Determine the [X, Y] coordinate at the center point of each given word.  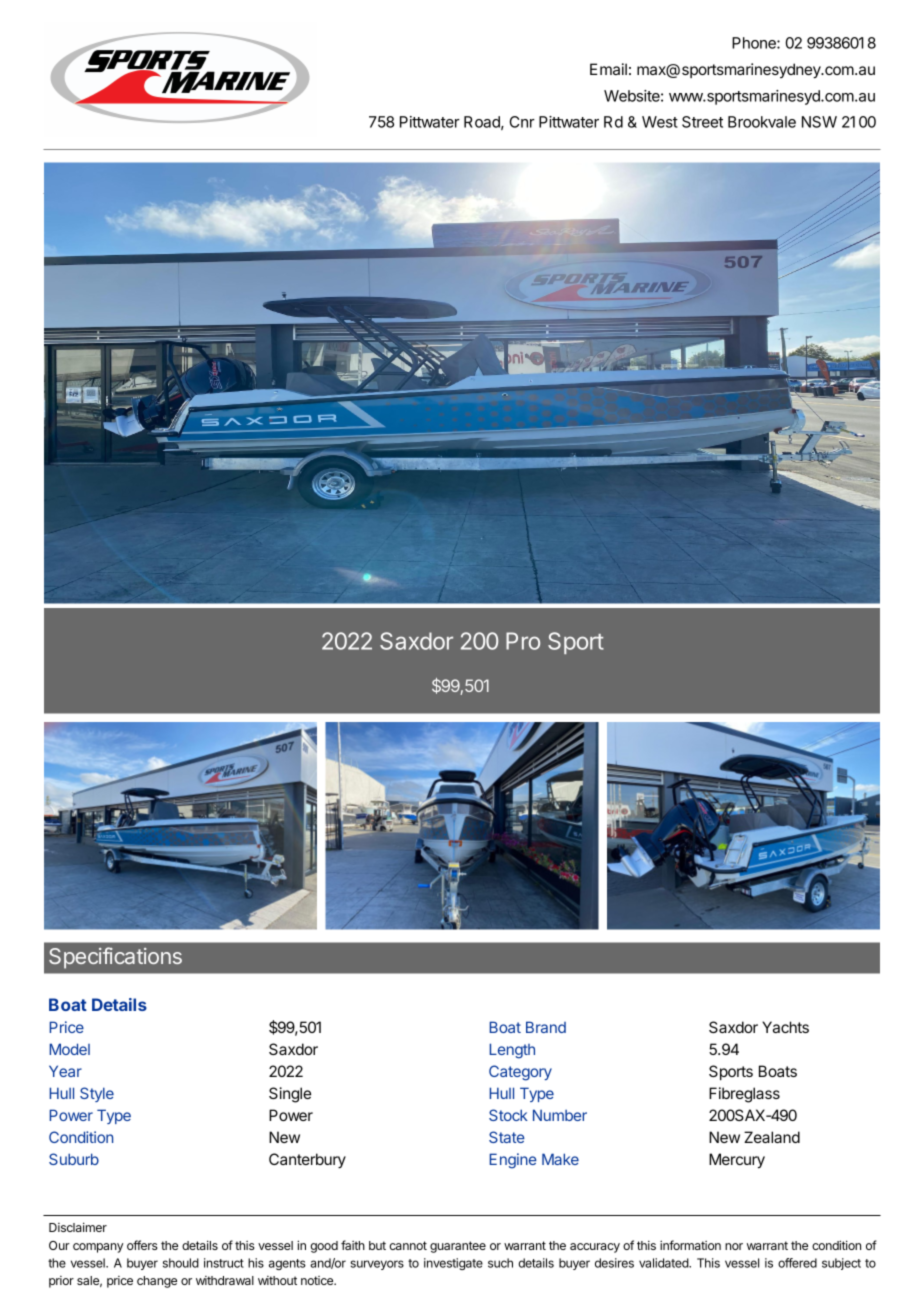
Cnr [522, 122]
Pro [523, 641]
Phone [755, 43]
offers [142, 1245]
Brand [546, 1027]
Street [702, 122]
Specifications [115, 958]
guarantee [458, 1247]
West [660, 122]
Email [608, 69]
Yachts [785, 1027]
